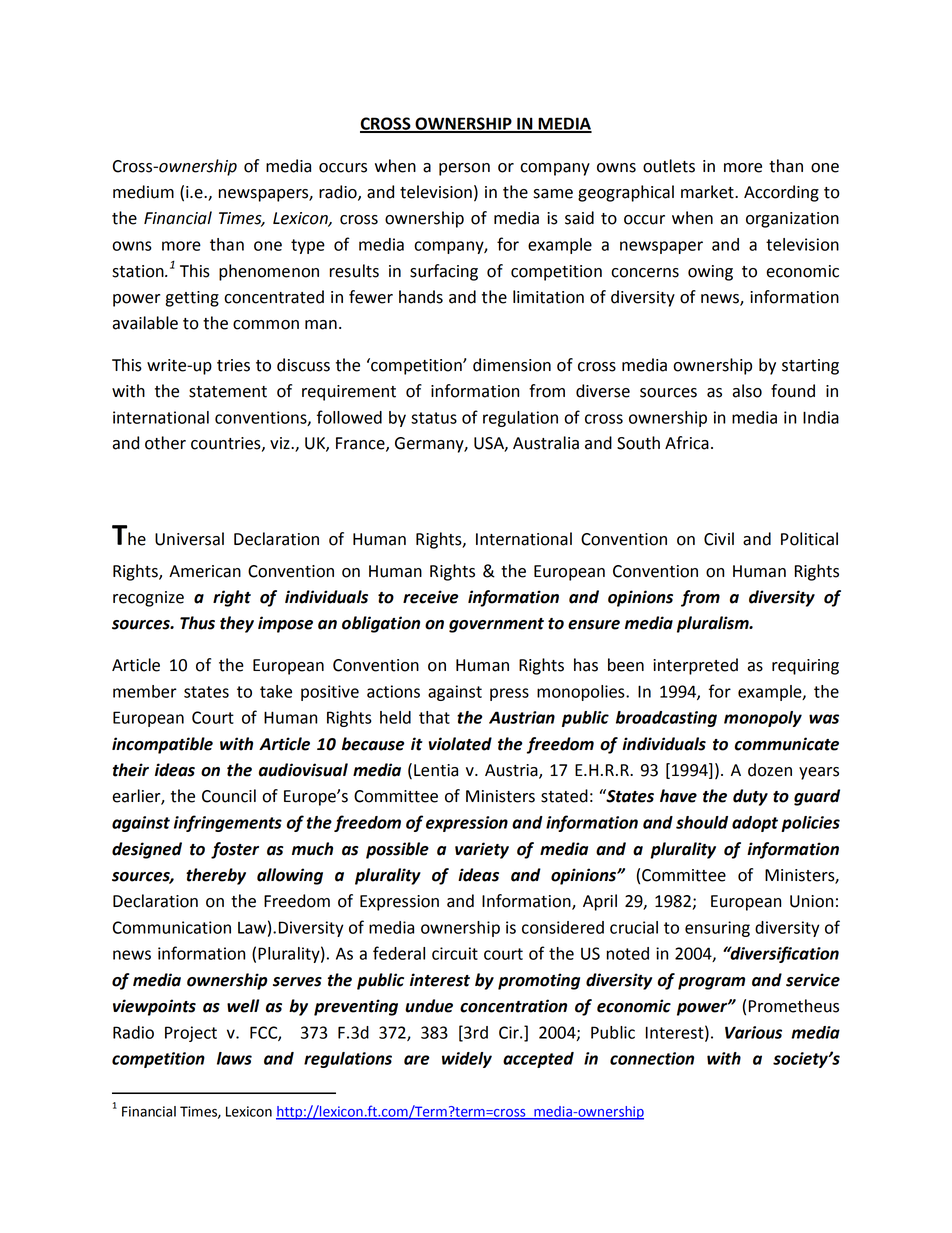 The height and width of the screenshot is (1233, 952). Describe the element at coordinates (191, 1034) in the screenshot. I see `Project` at that location.
